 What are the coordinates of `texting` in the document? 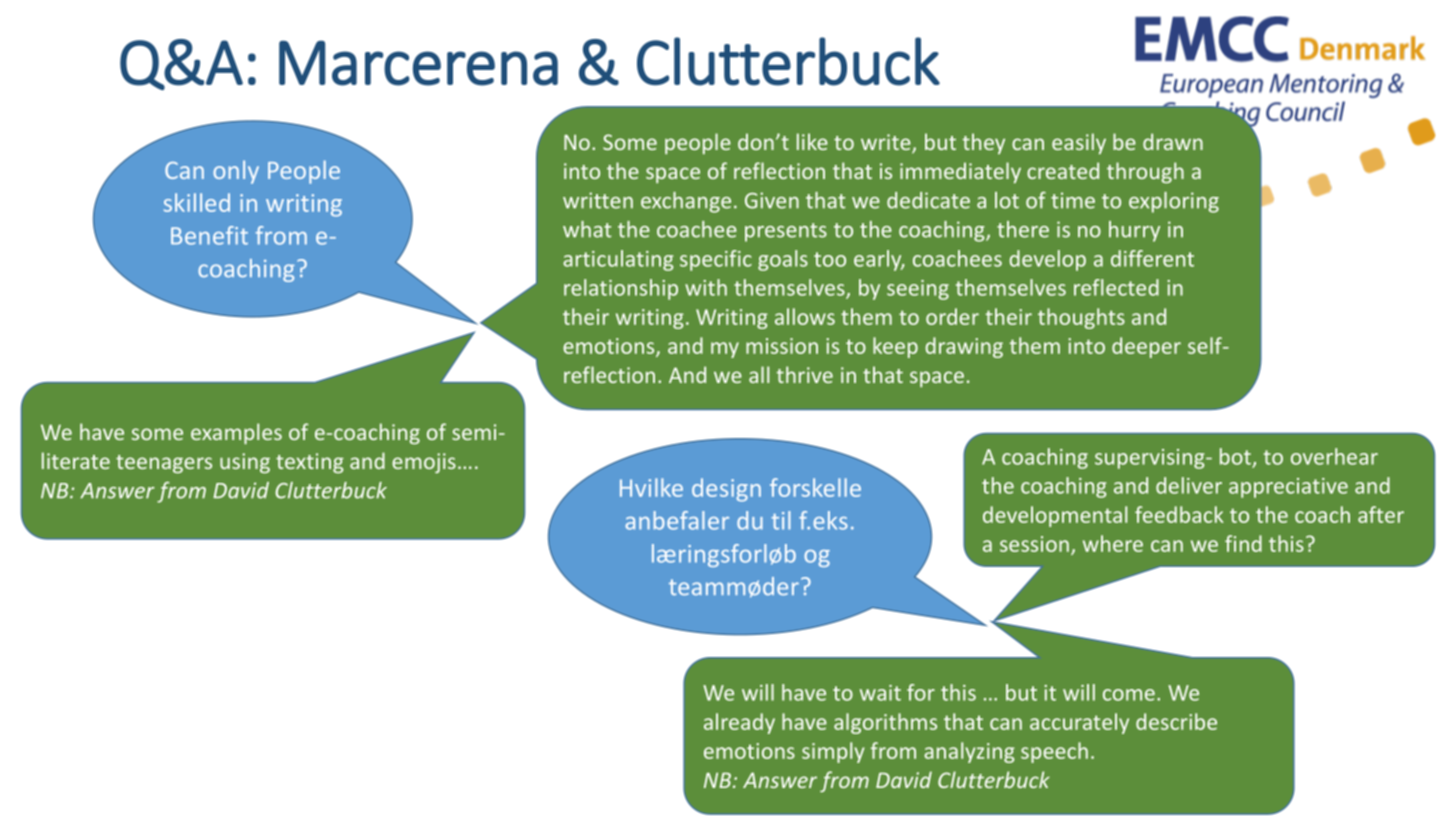 It's located at (310, 463).
